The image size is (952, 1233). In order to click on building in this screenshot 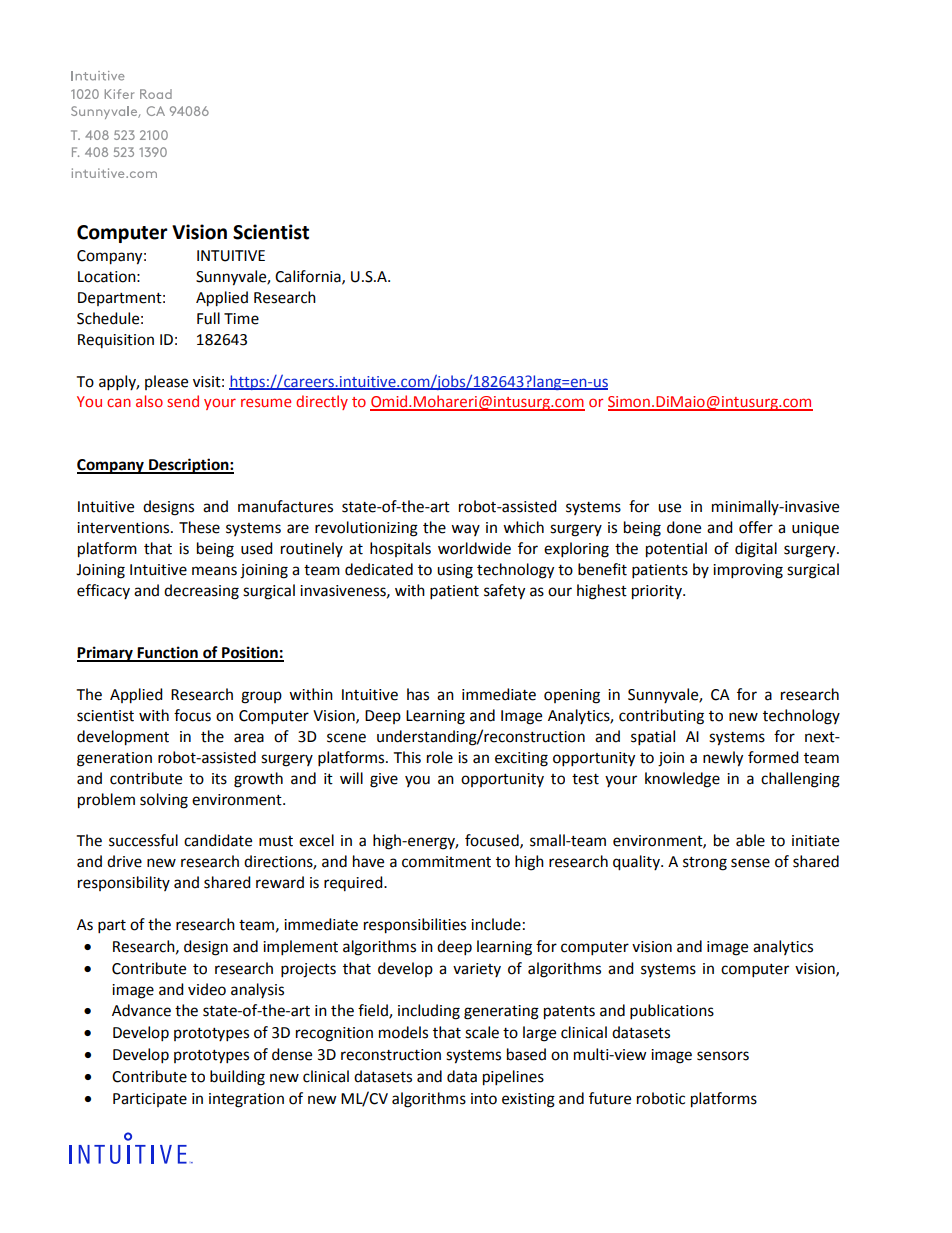, I will do `click(237, 1078)`.
